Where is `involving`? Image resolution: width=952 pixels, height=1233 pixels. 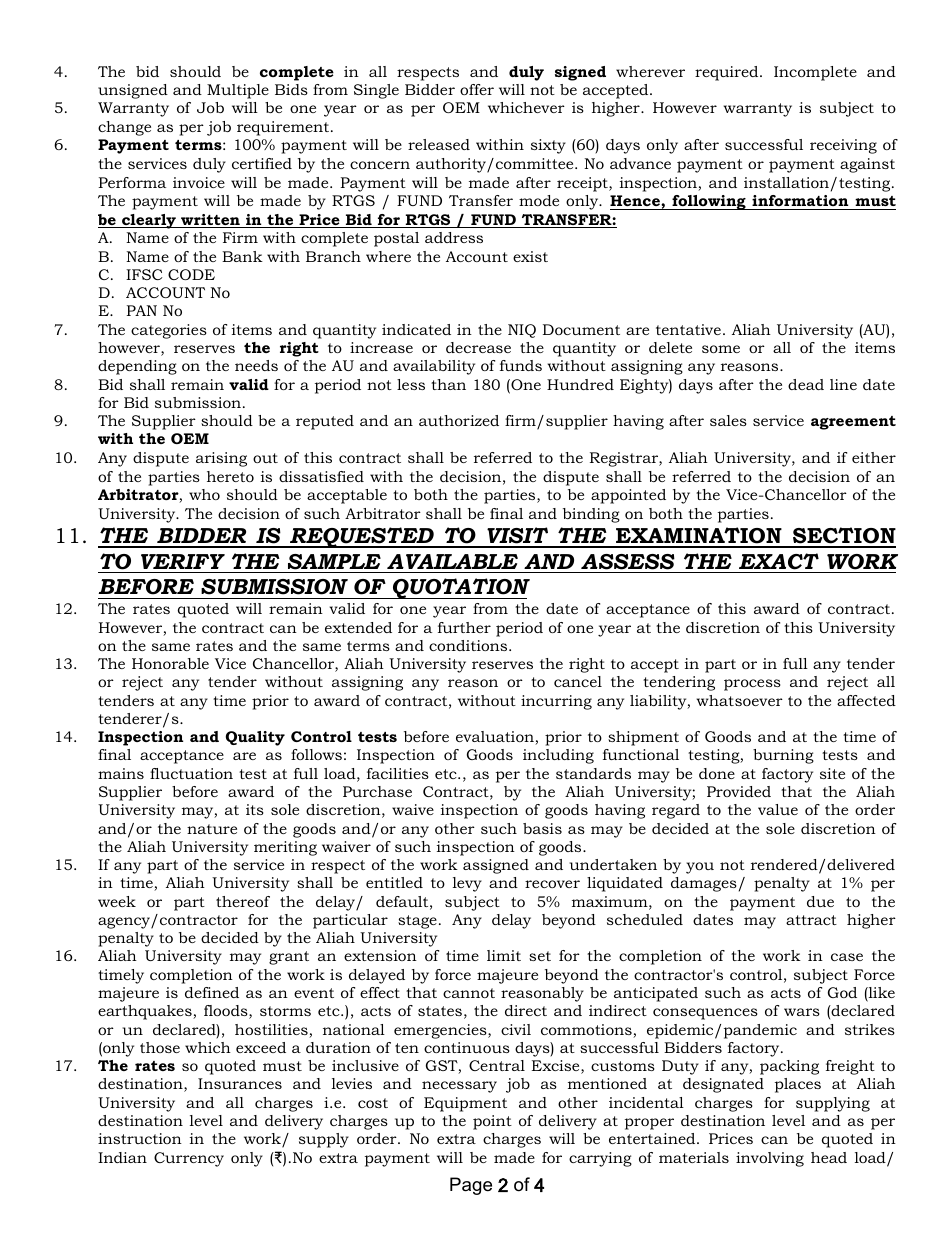 involving is located at coordinates (770, 1159).
